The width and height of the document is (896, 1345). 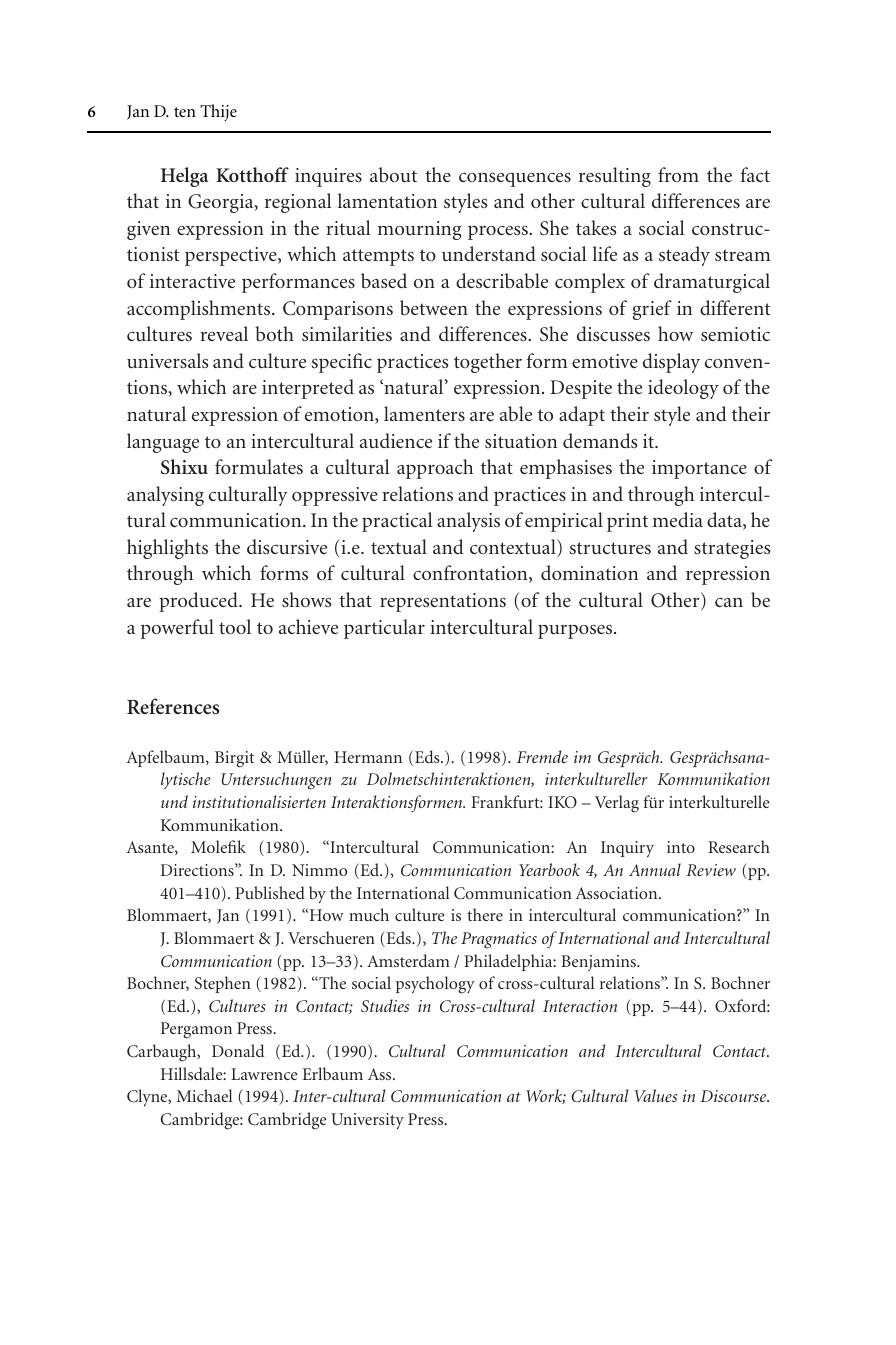 What do you see at coordinates (368, 757) in the document?
I see `Hermann` at bounding box center [368, 757].
